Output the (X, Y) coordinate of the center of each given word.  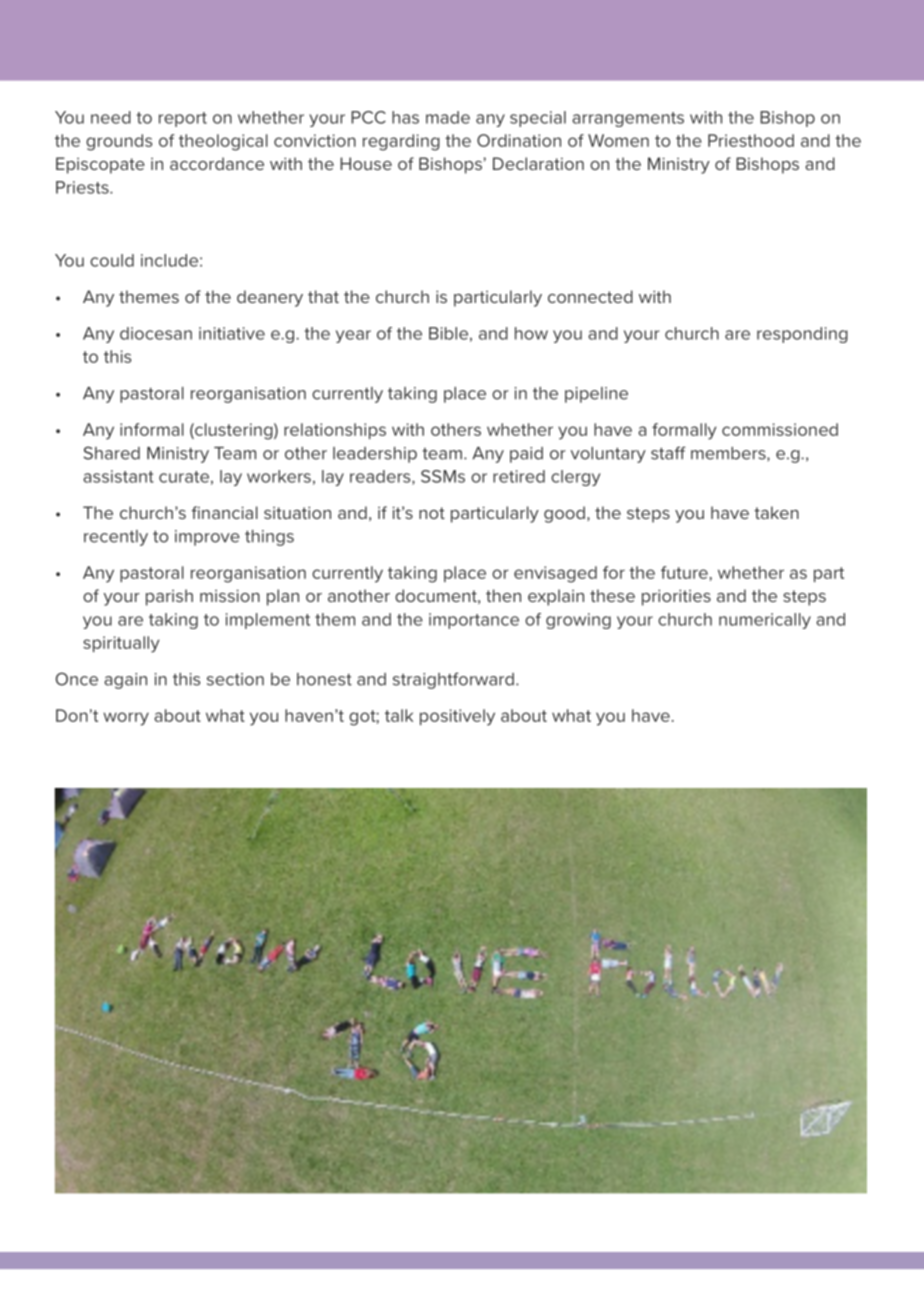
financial (225, 512)
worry (126, 719)
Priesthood (751, 140)
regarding (401, 142)
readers (381, 477)
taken (776, 512)
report (183, 119)
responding (802, 335)
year (353, 336)
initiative (232, 333)
